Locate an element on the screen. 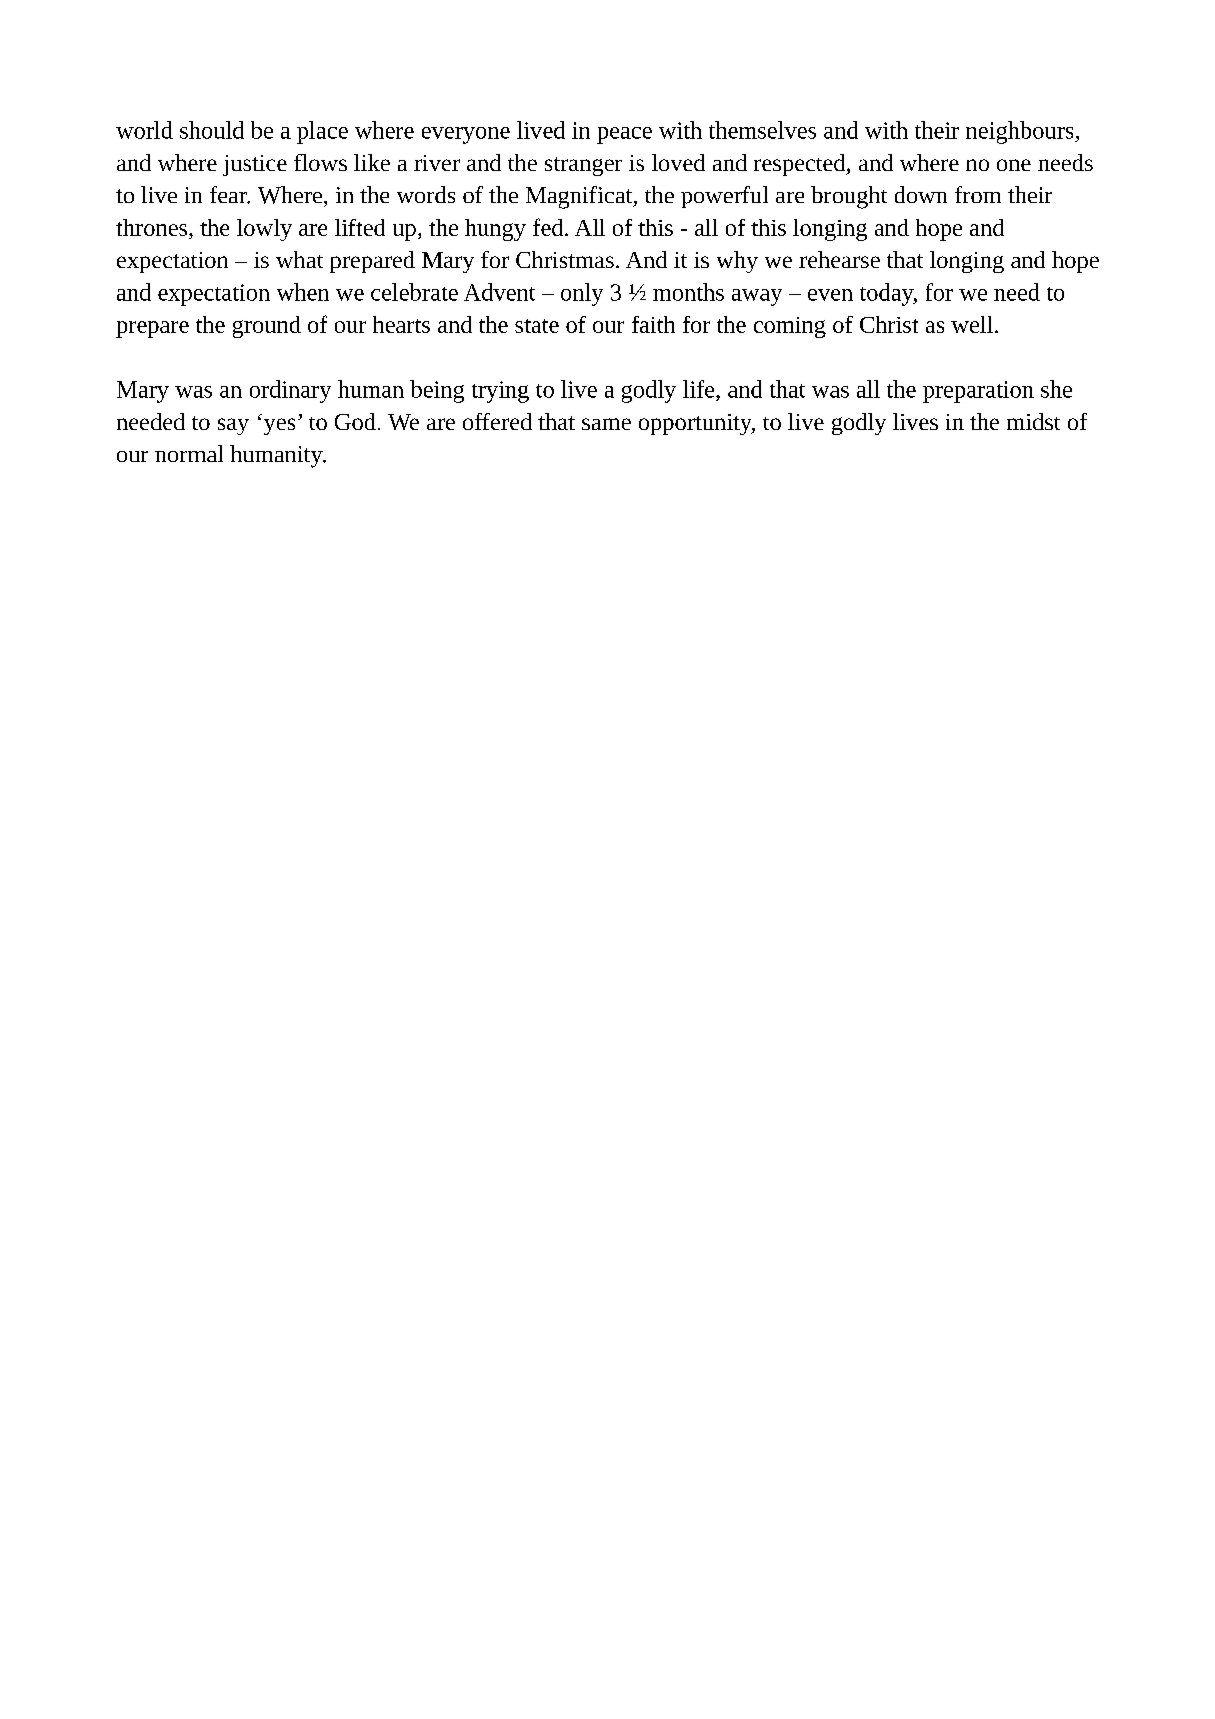  normal is located at coordinates (189, 453).
